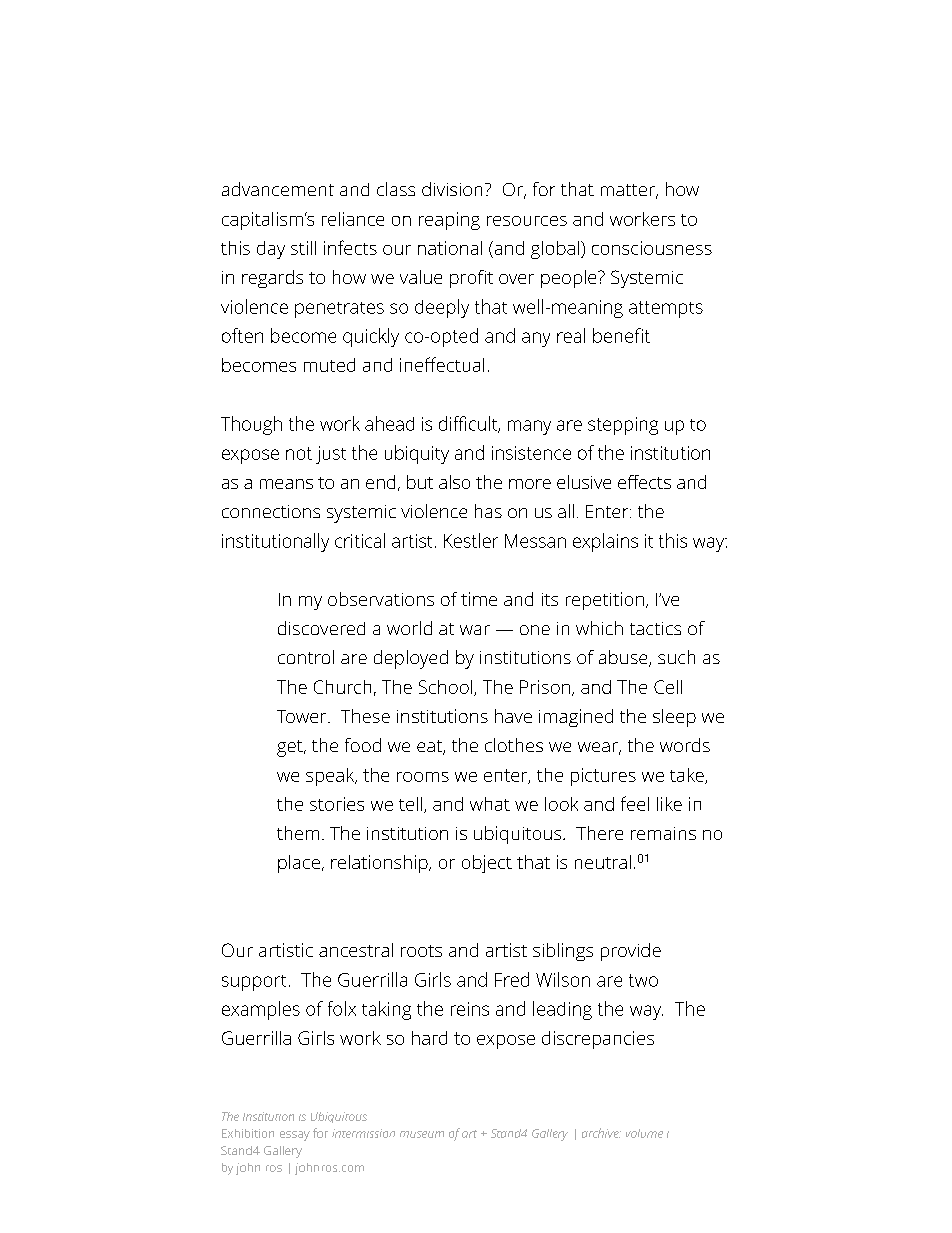 Image resolution: width=952 pixels, height=1233 pixels. What do you see at coordinates (303, 248) in the screenshot?
I see `still` at bounding box center [303, 248].
